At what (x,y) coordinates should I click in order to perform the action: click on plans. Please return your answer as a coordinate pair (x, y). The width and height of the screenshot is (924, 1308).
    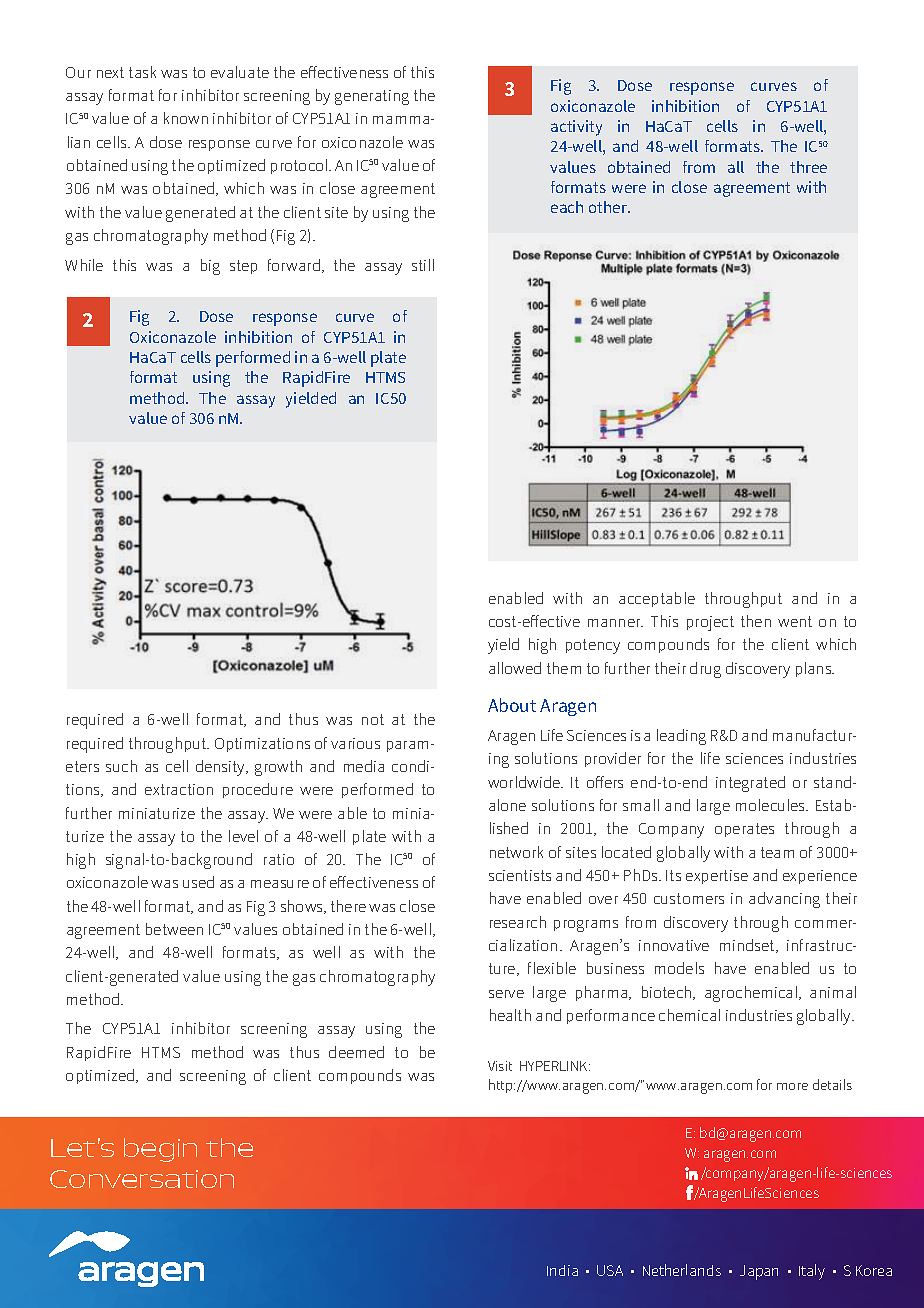
    Looking at the image, I should click on (815, 669).
